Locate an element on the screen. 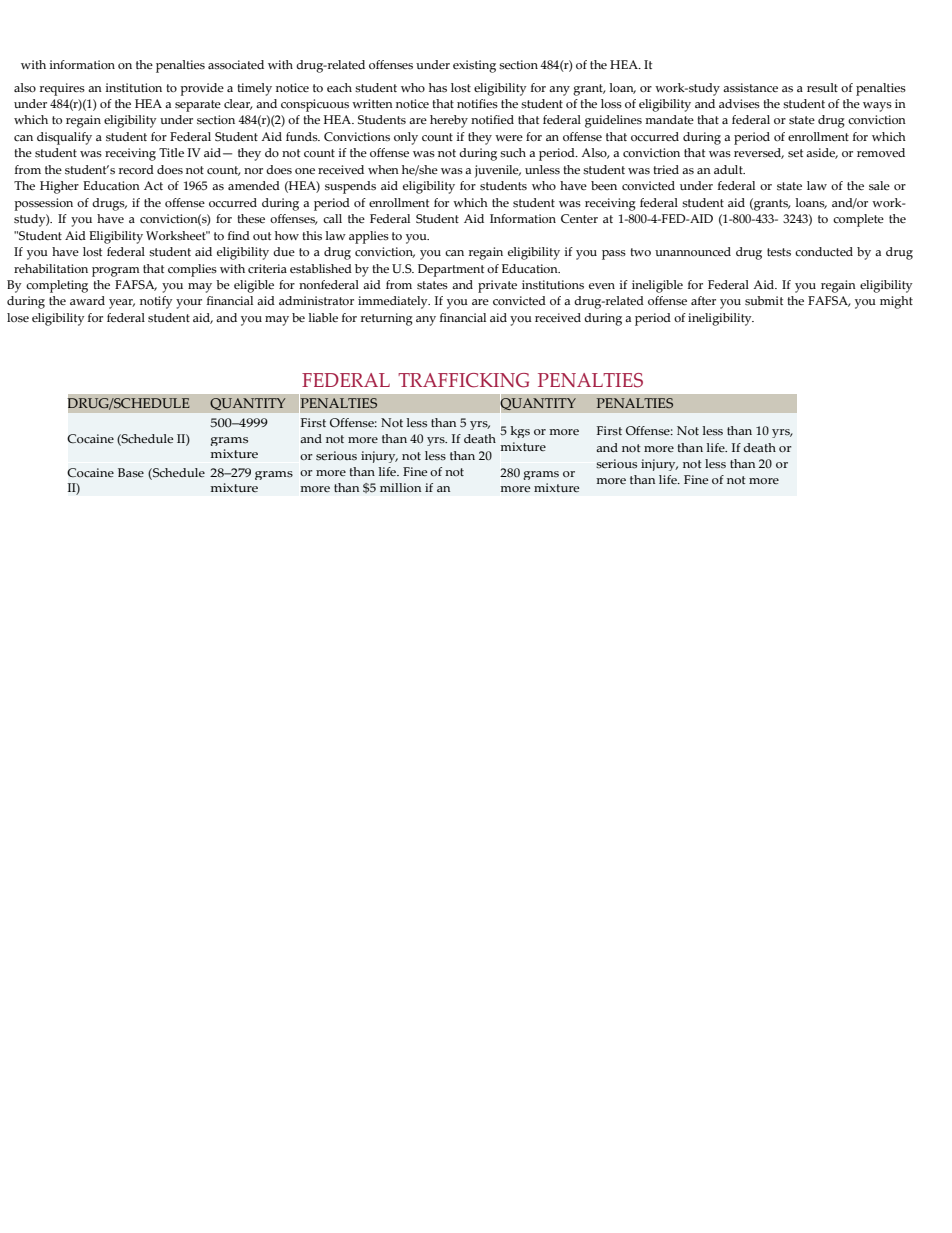  complete is located at coordinates (858, 220).
